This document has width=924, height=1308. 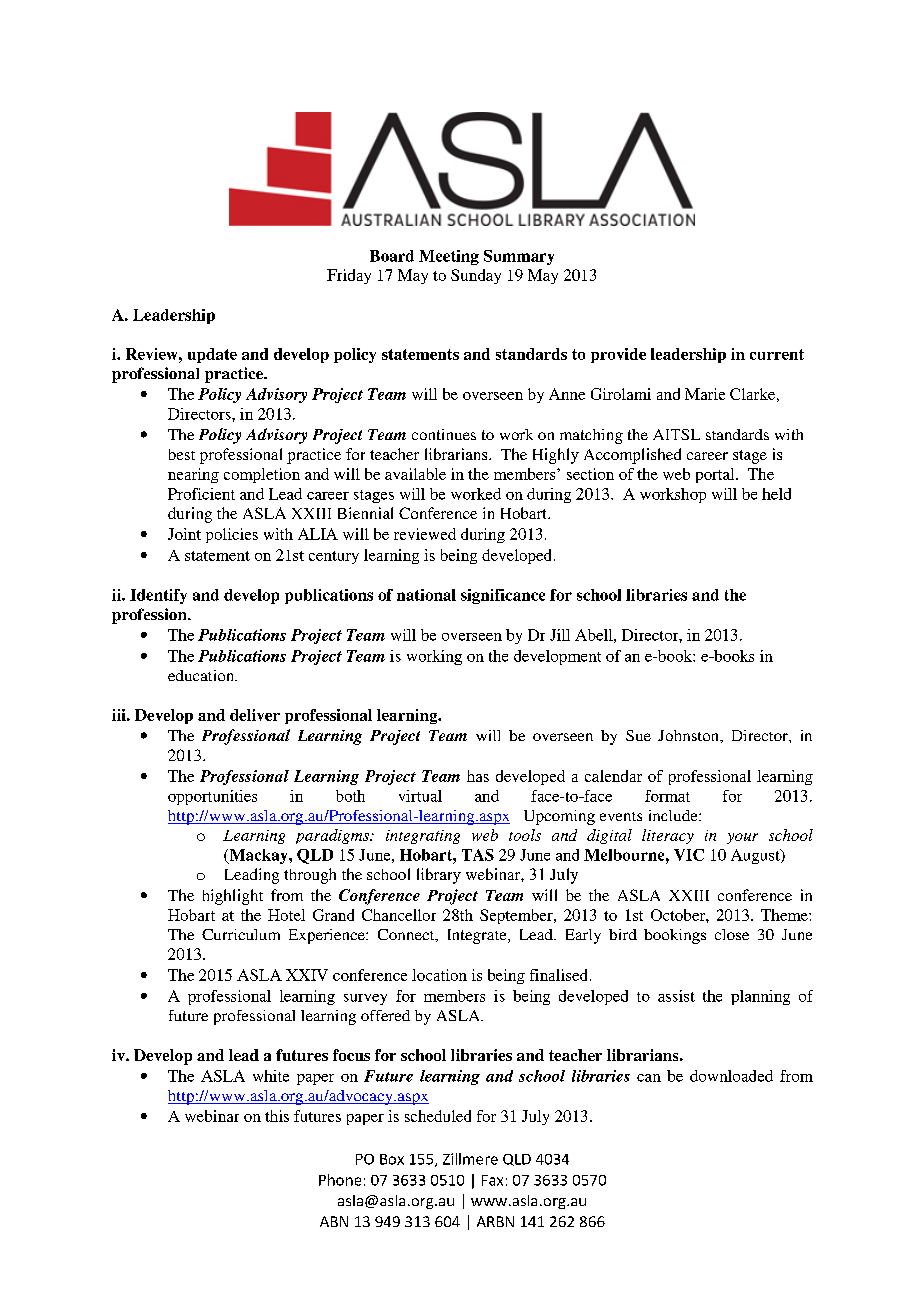 What do you see at coordinates (212, 355) in the document?
I see `update` at bounding box center [212, 355].
